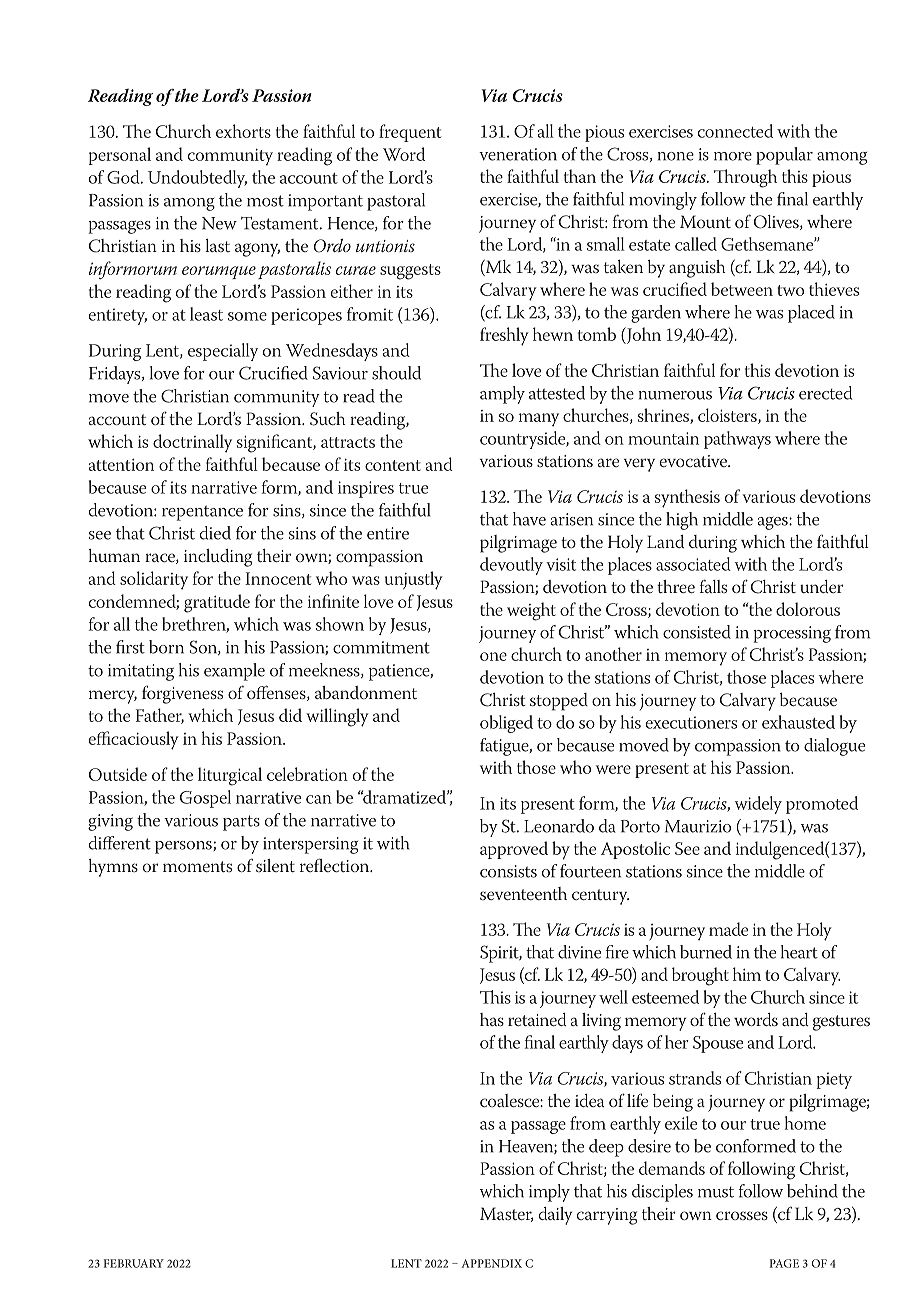 This screenshot has height=1308, width=924. What do you see at coordinates (502, 395) in the screenshot?
I see `amply` at bounding box center [502, 395].
